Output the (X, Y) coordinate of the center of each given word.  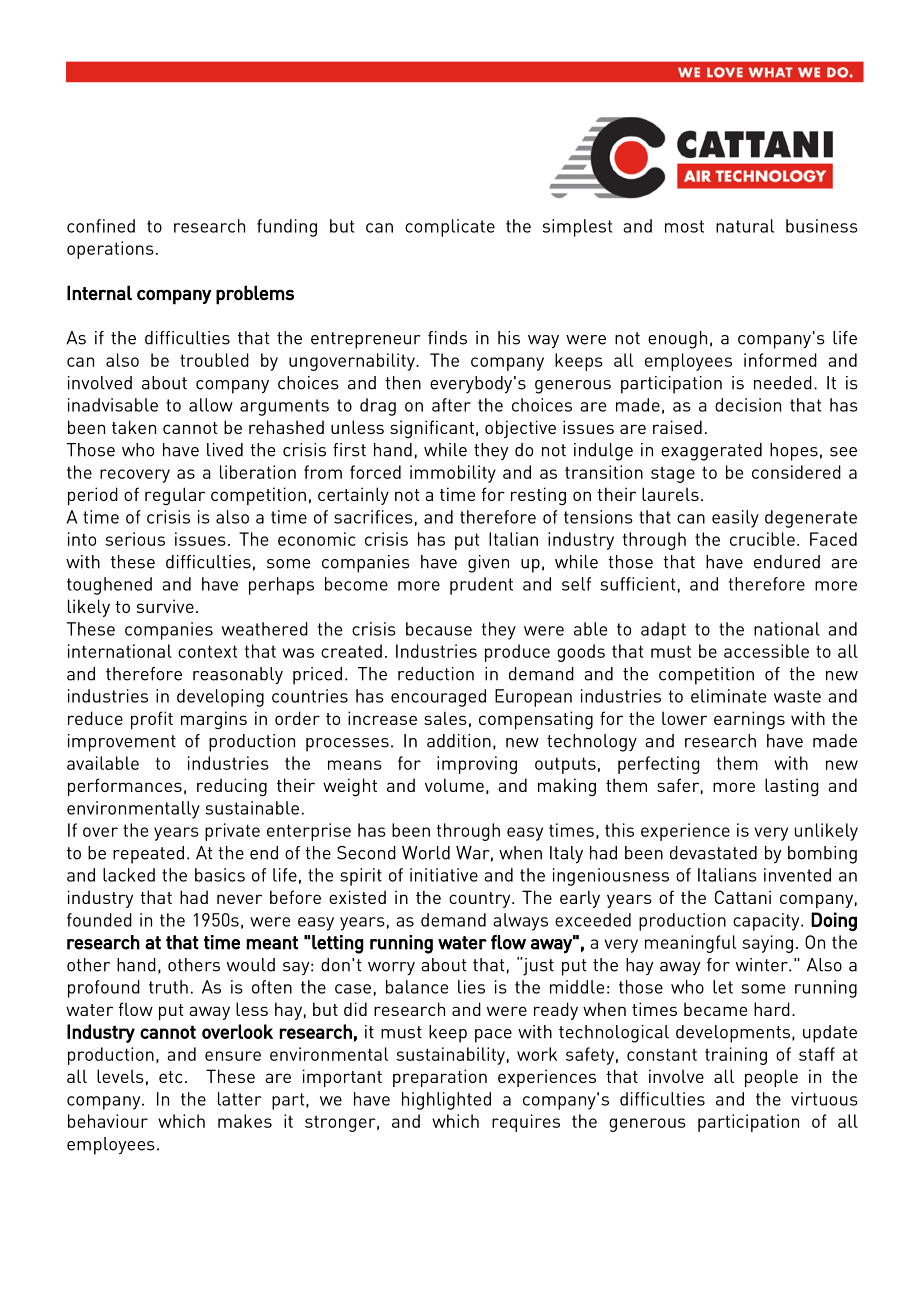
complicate (450, 228)
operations (110, 250)
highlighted (446, 1101)
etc (171, 1077)
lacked (129, 875)
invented (797, 875)
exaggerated (711, 452)
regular (175, 496)
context (207, 651)
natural (745, 226)
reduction (436, 674)
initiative (444, 875)
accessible (766, 651)
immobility (453, 474)
